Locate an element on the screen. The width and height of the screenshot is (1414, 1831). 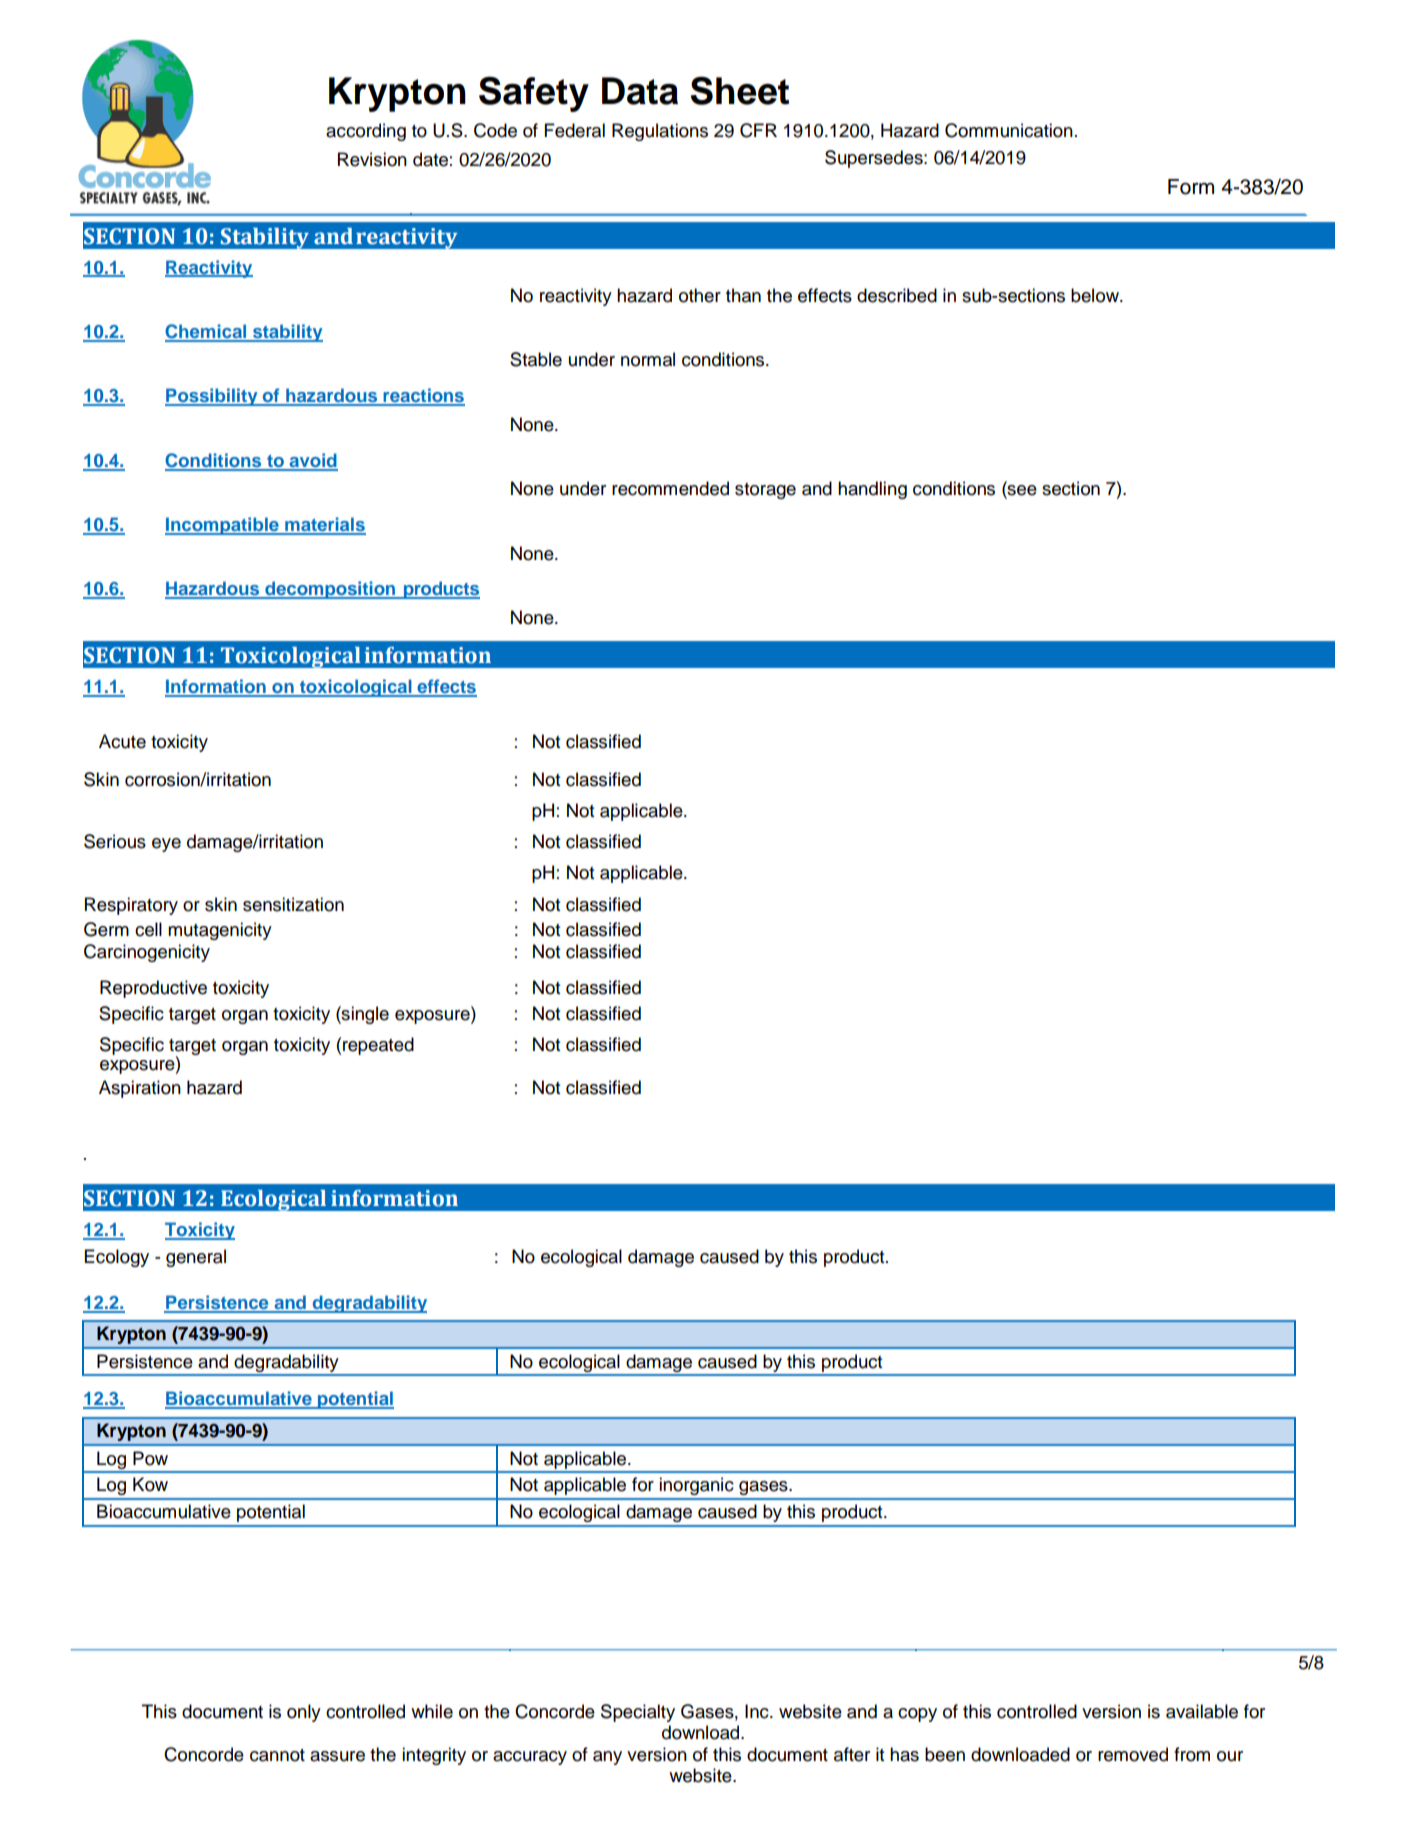
storage is located at coordinates (765, 491).
